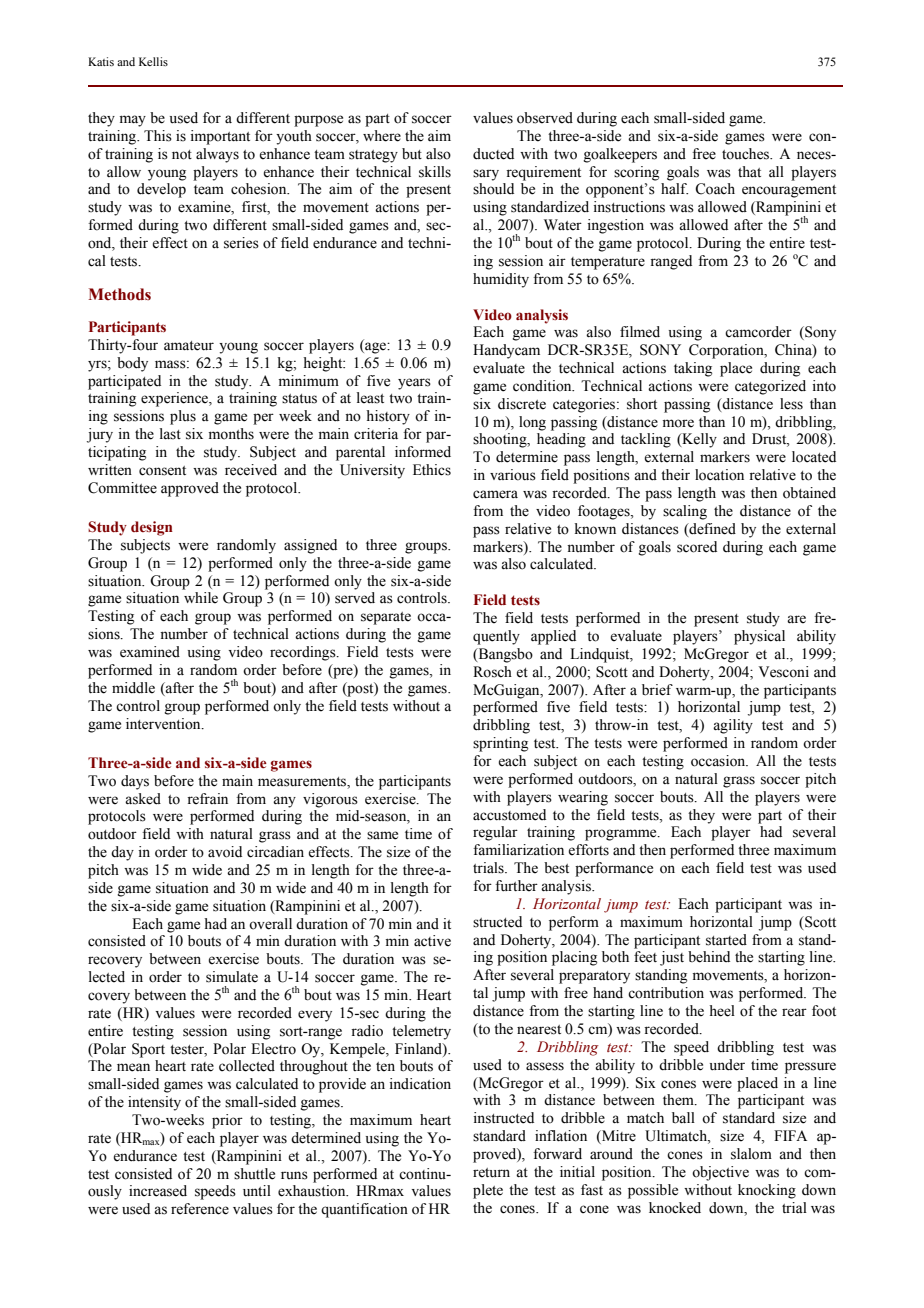 This document has width=924, height=1308. I want to click on active, so click(432, 941).
